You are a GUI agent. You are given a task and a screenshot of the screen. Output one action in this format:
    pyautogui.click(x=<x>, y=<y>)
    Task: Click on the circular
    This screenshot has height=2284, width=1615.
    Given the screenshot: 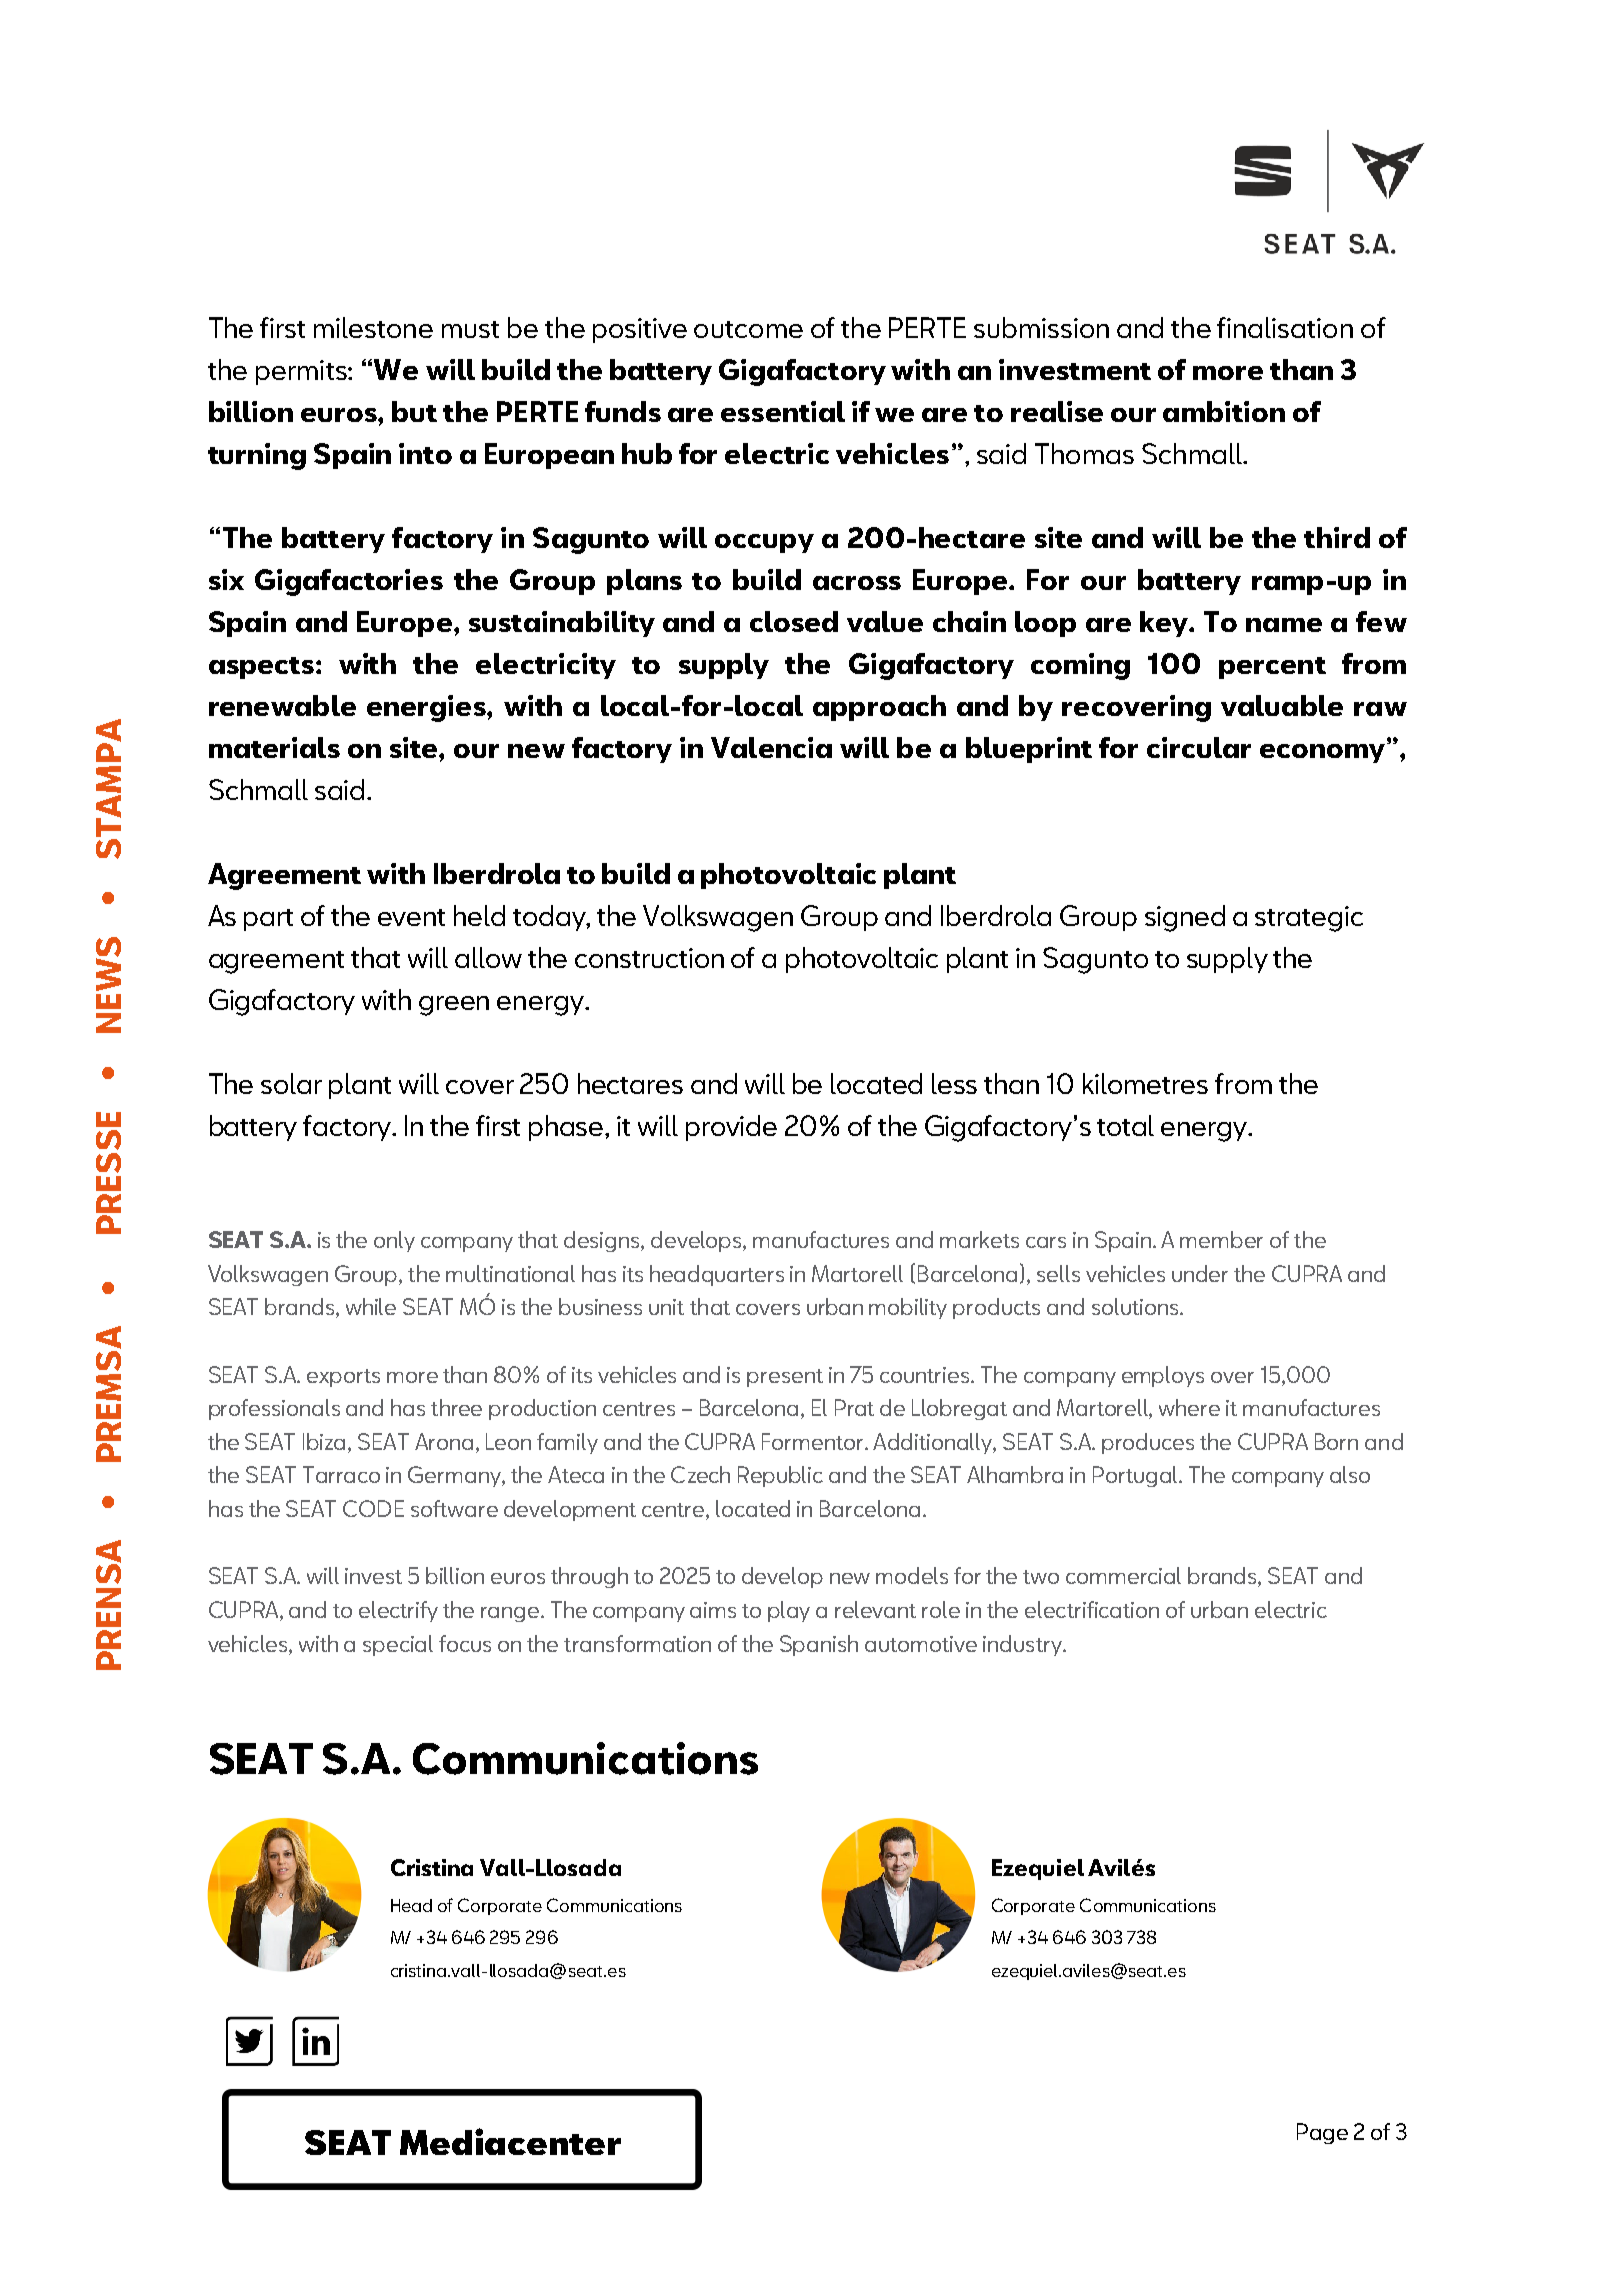 What is the action you would take?
    pyautogui.click(x=1199, y=747)
